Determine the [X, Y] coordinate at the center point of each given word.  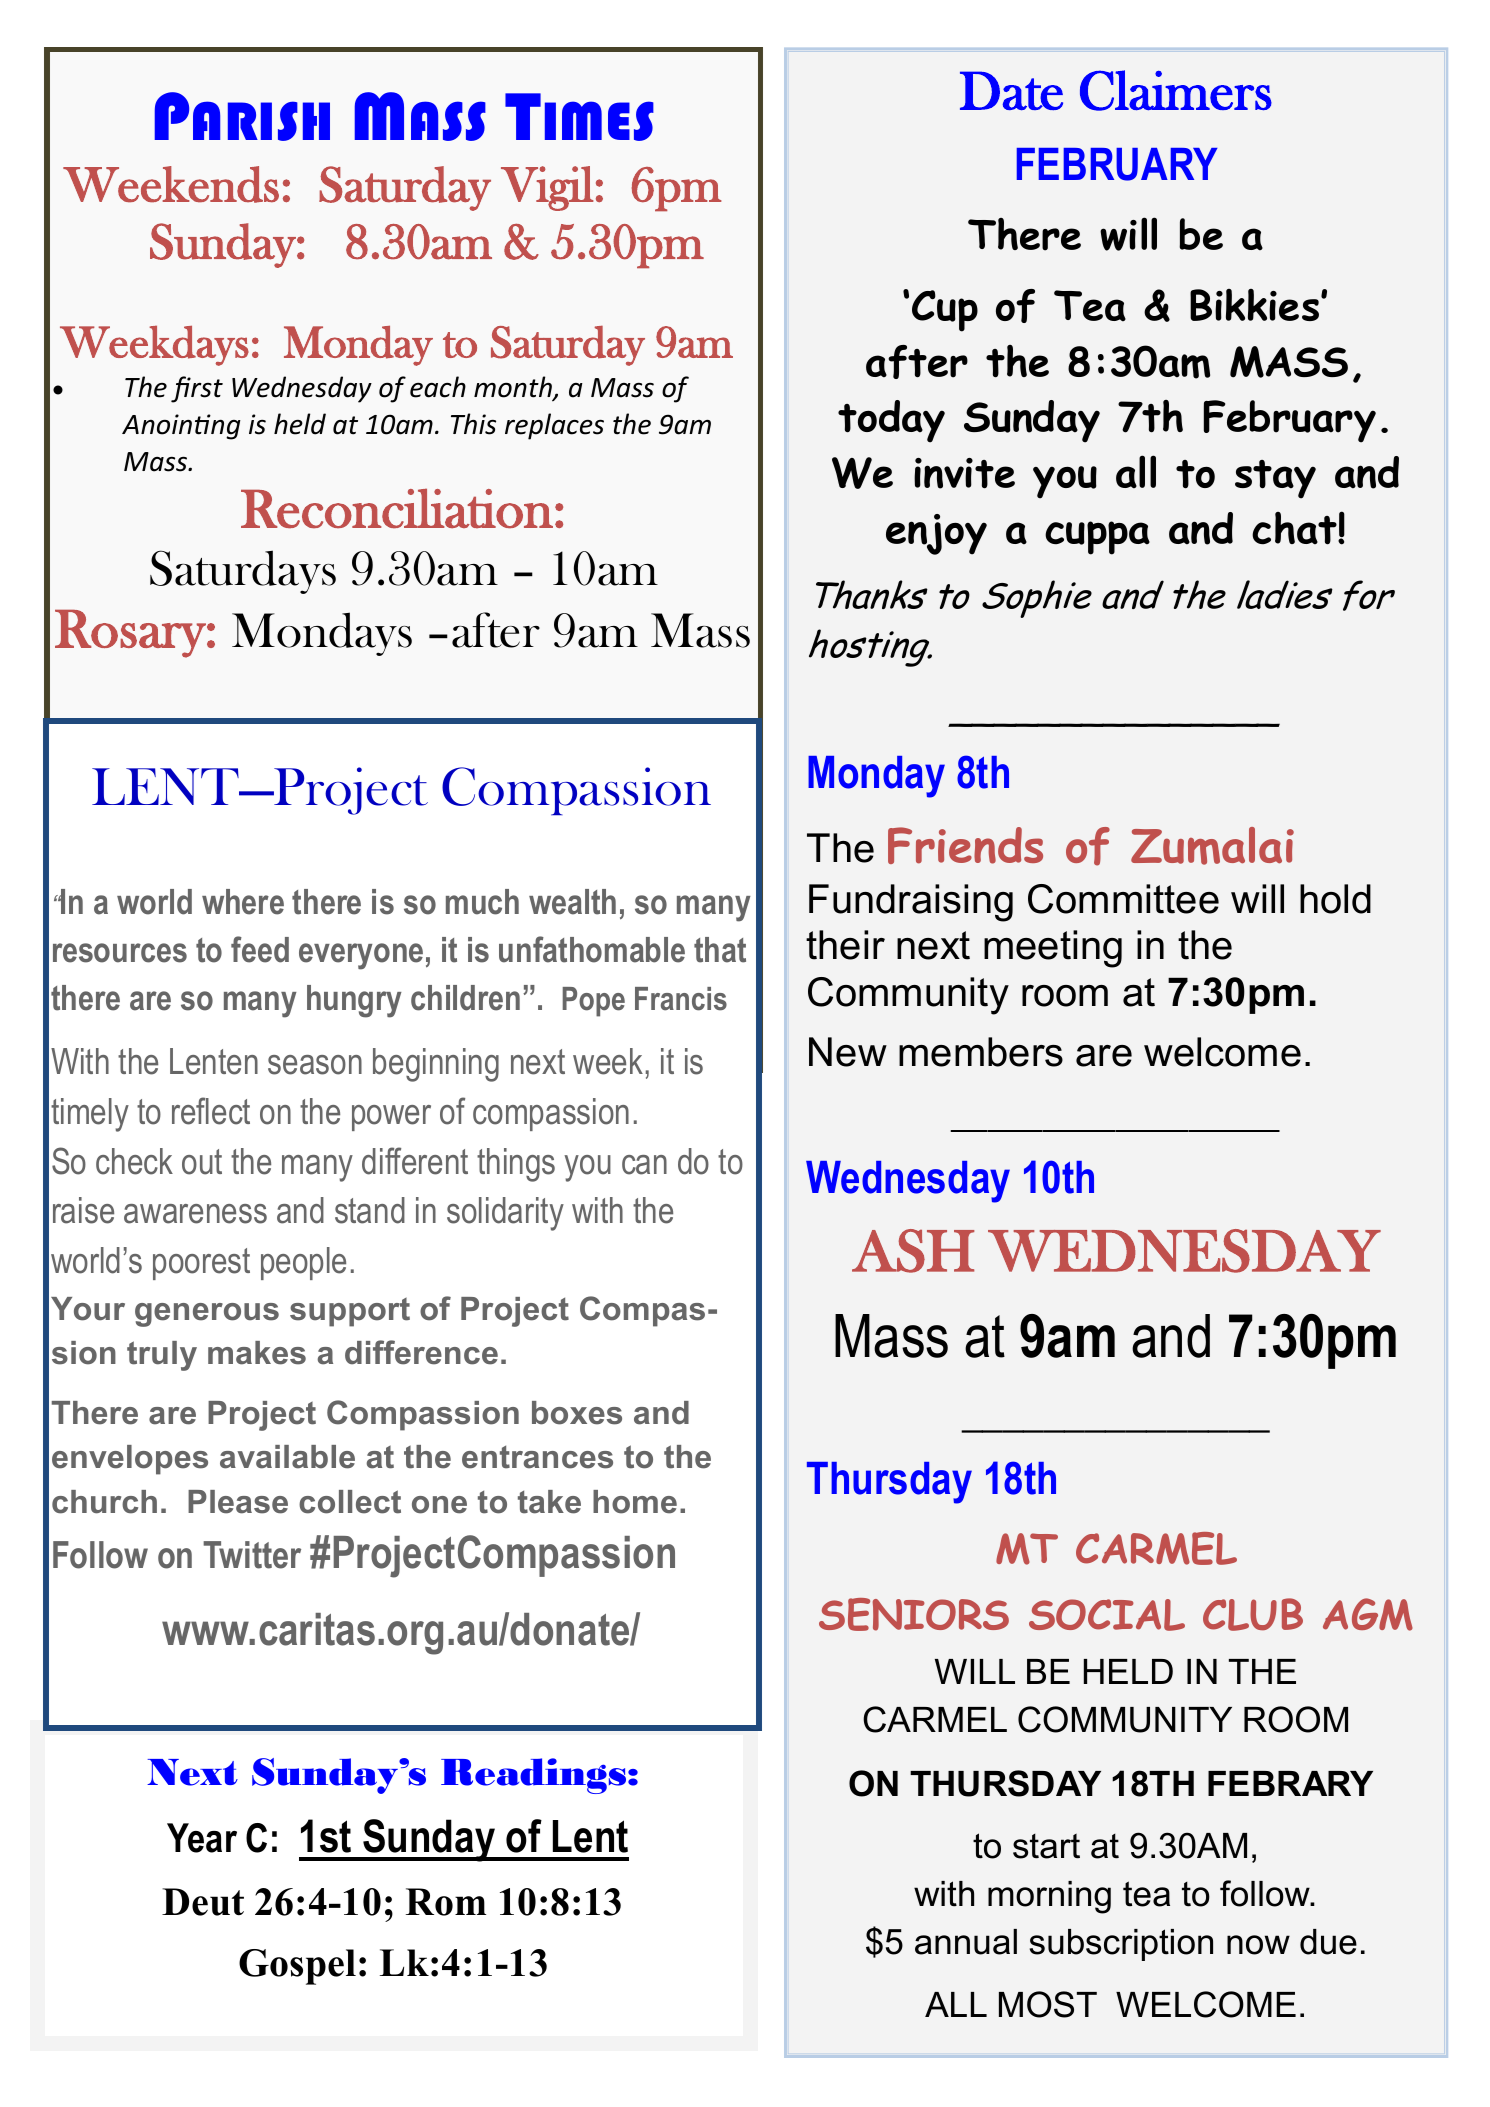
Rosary [130, 634]
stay [1275, 479]
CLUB [1253, 1614]
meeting [1053, 949]
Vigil [547, 188]
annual [966, 1942]
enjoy [936, 534]
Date [1011, 90]
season [315, 1065]
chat [1295, 528]
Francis [681, 999]
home [635, 1502]
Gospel [297, 1967]
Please [238, 1502]
